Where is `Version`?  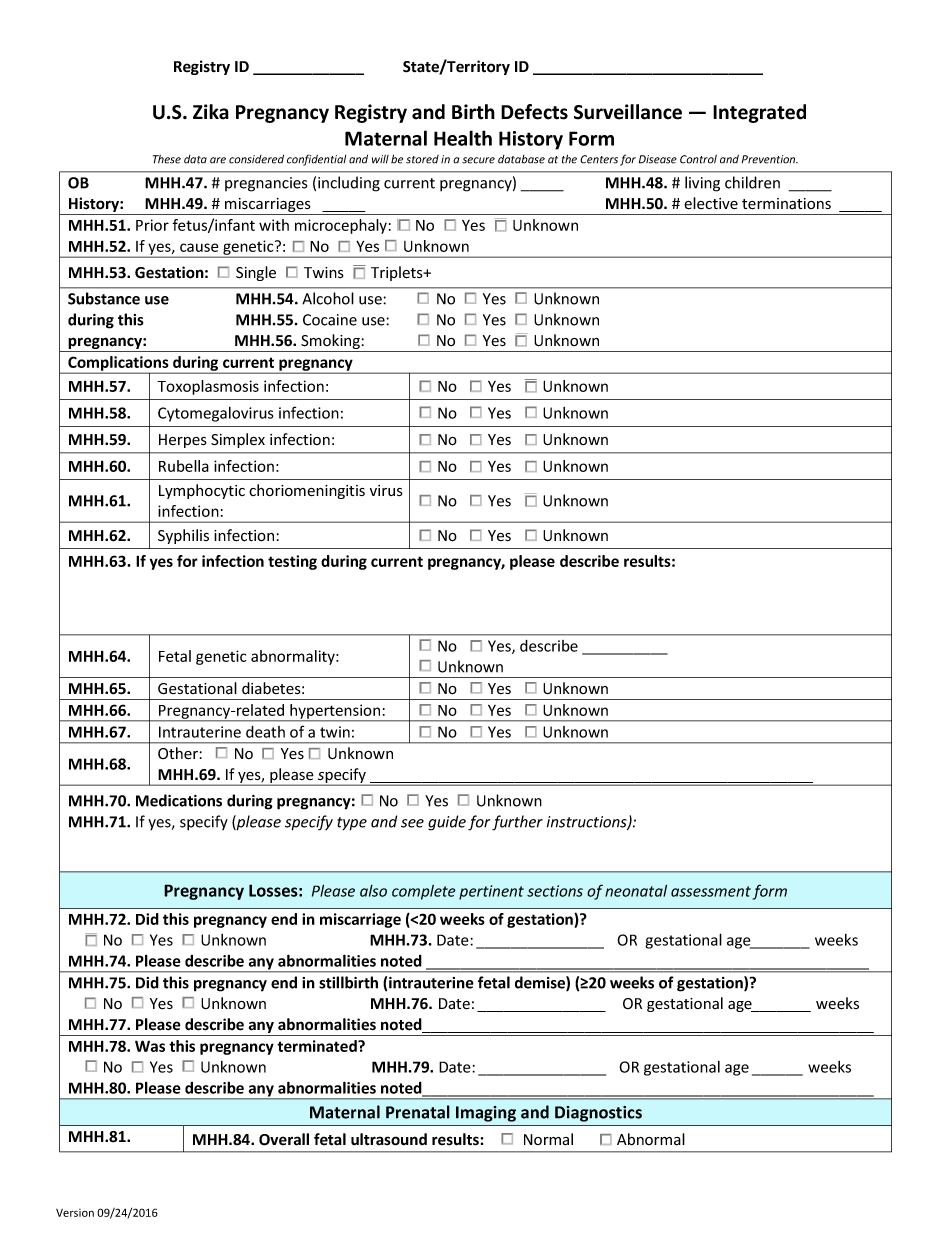
Version is located at coordinates (75, 1213).
